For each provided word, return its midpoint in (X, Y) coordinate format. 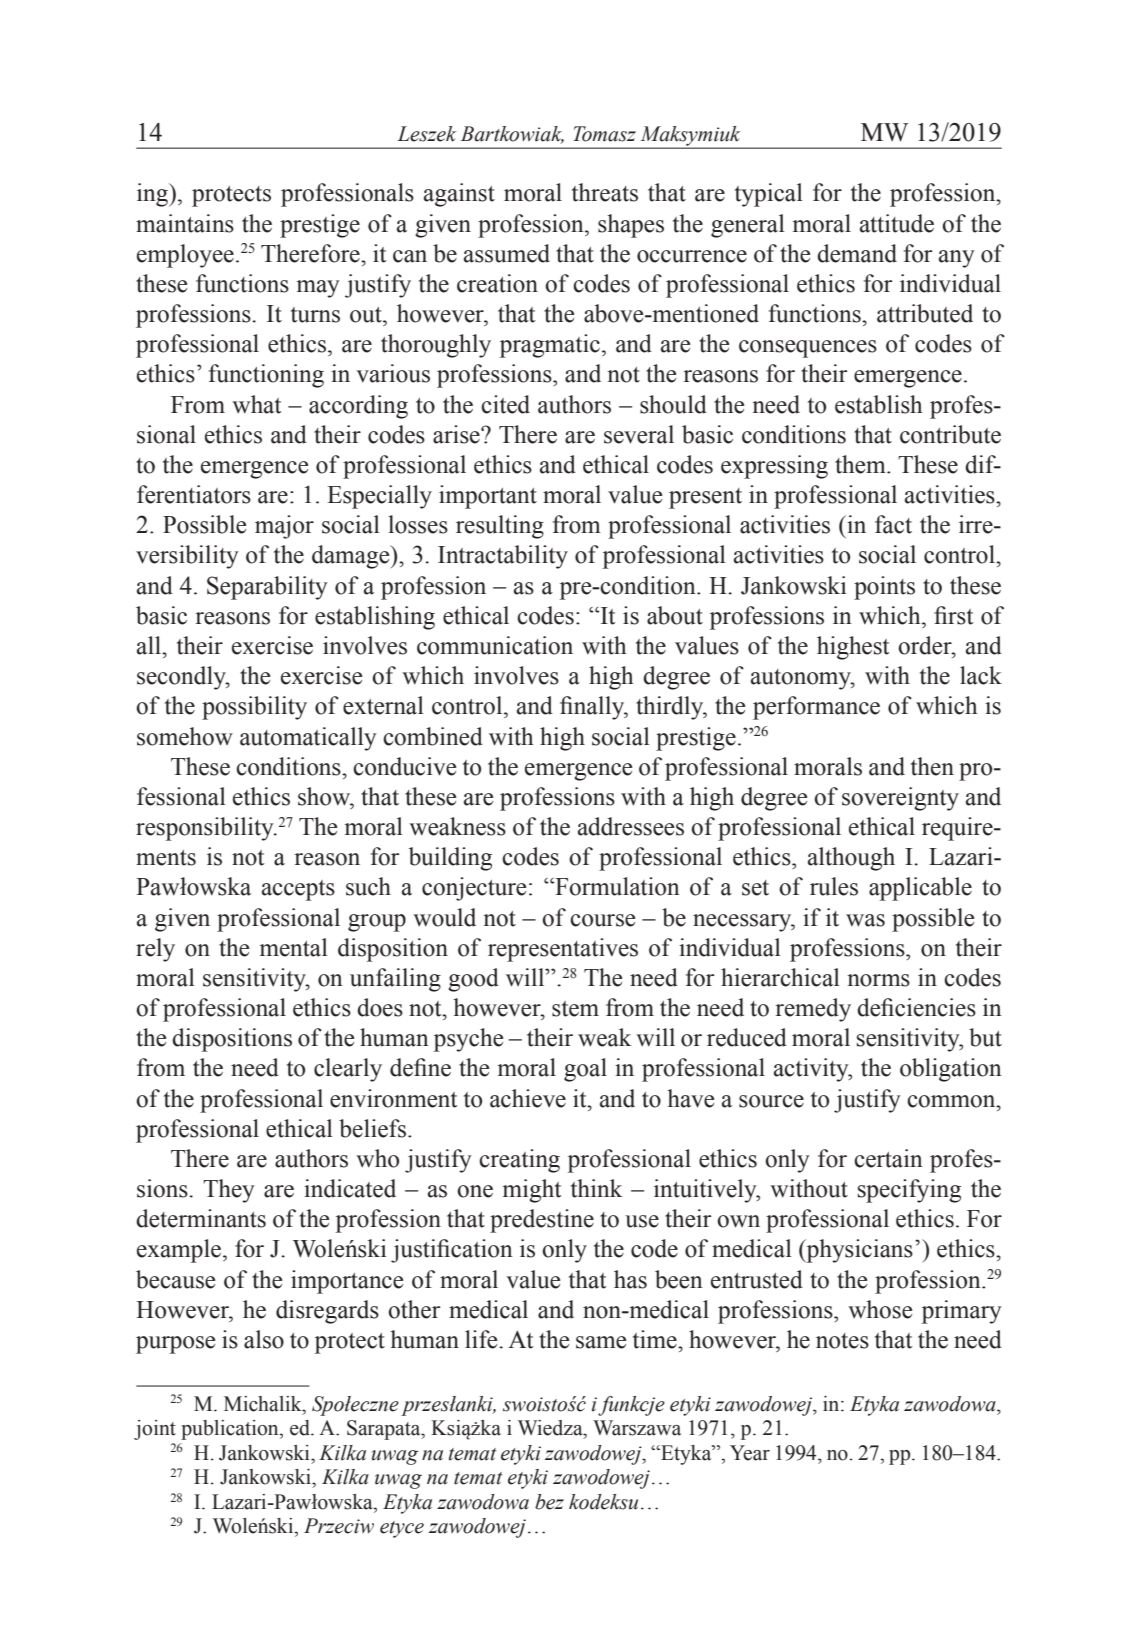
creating (519, 1161)
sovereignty (900, 799)
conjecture (474, 889)
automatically (308, 739)
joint (155, 1430)
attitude (897, 223)
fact (893, 524)
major (284, 527)
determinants (201, 1218)
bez (549, 1502)
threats (605, 192)
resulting (500, 527)
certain (888, 1158)
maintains (185, 223)
